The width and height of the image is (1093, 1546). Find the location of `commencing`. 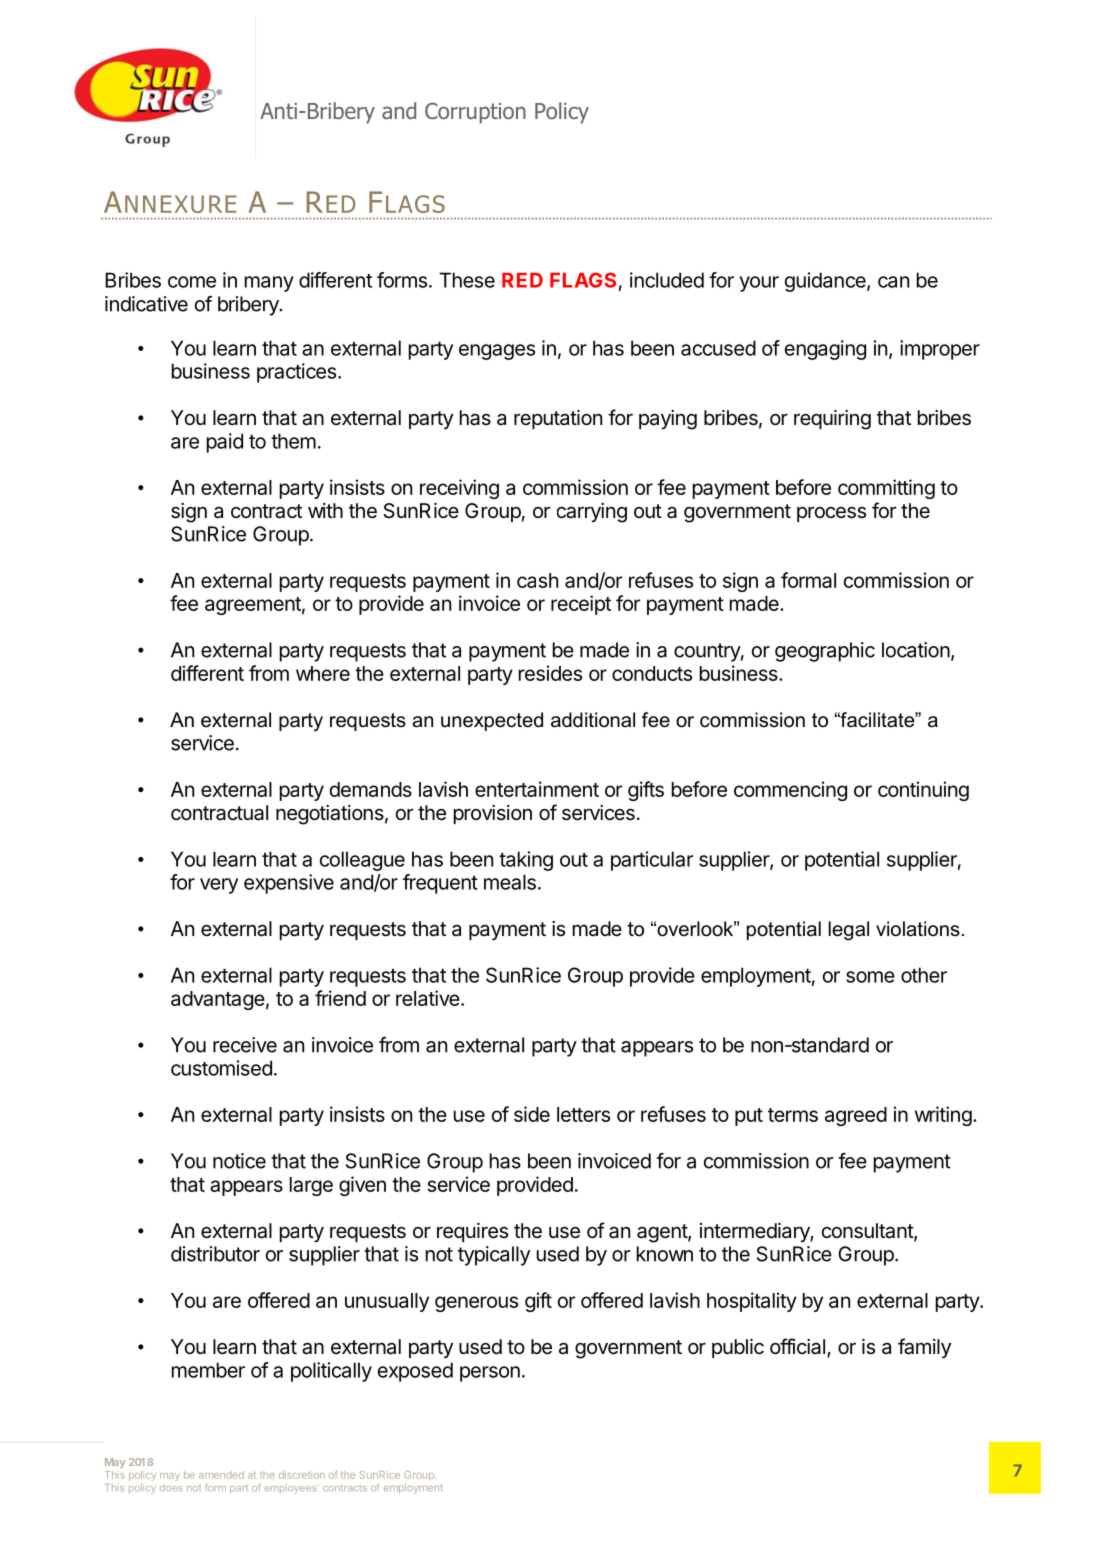

commencing is located at coordinates (790, 791).
